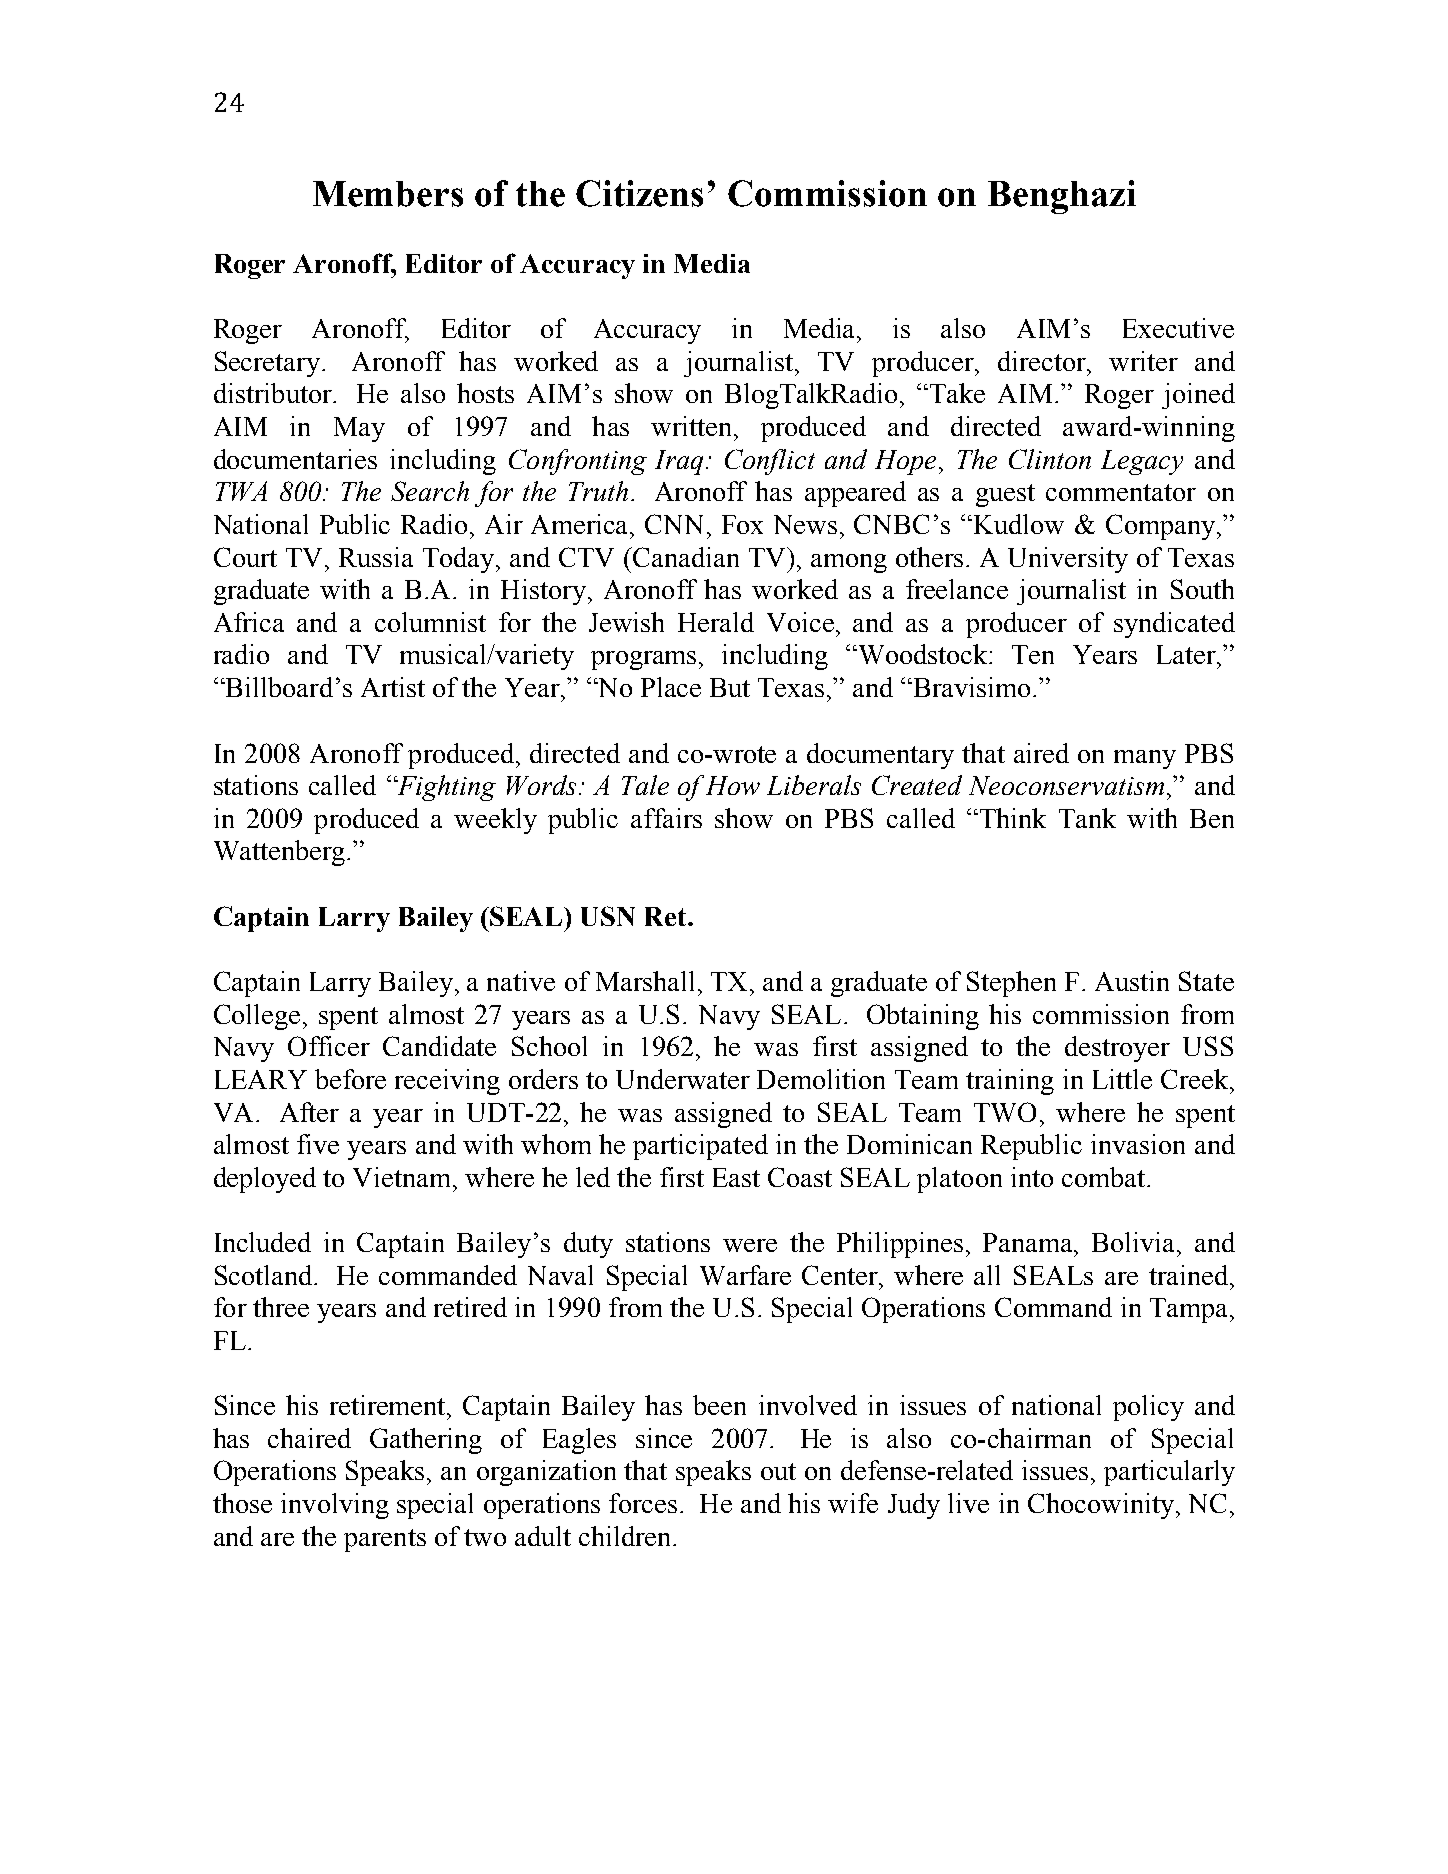 Image resolution: width=1448 pixels, height=1874 pixels. Describe the element at coordinates (639, 193) in the screenshot. I see `Citizens` at that location.
